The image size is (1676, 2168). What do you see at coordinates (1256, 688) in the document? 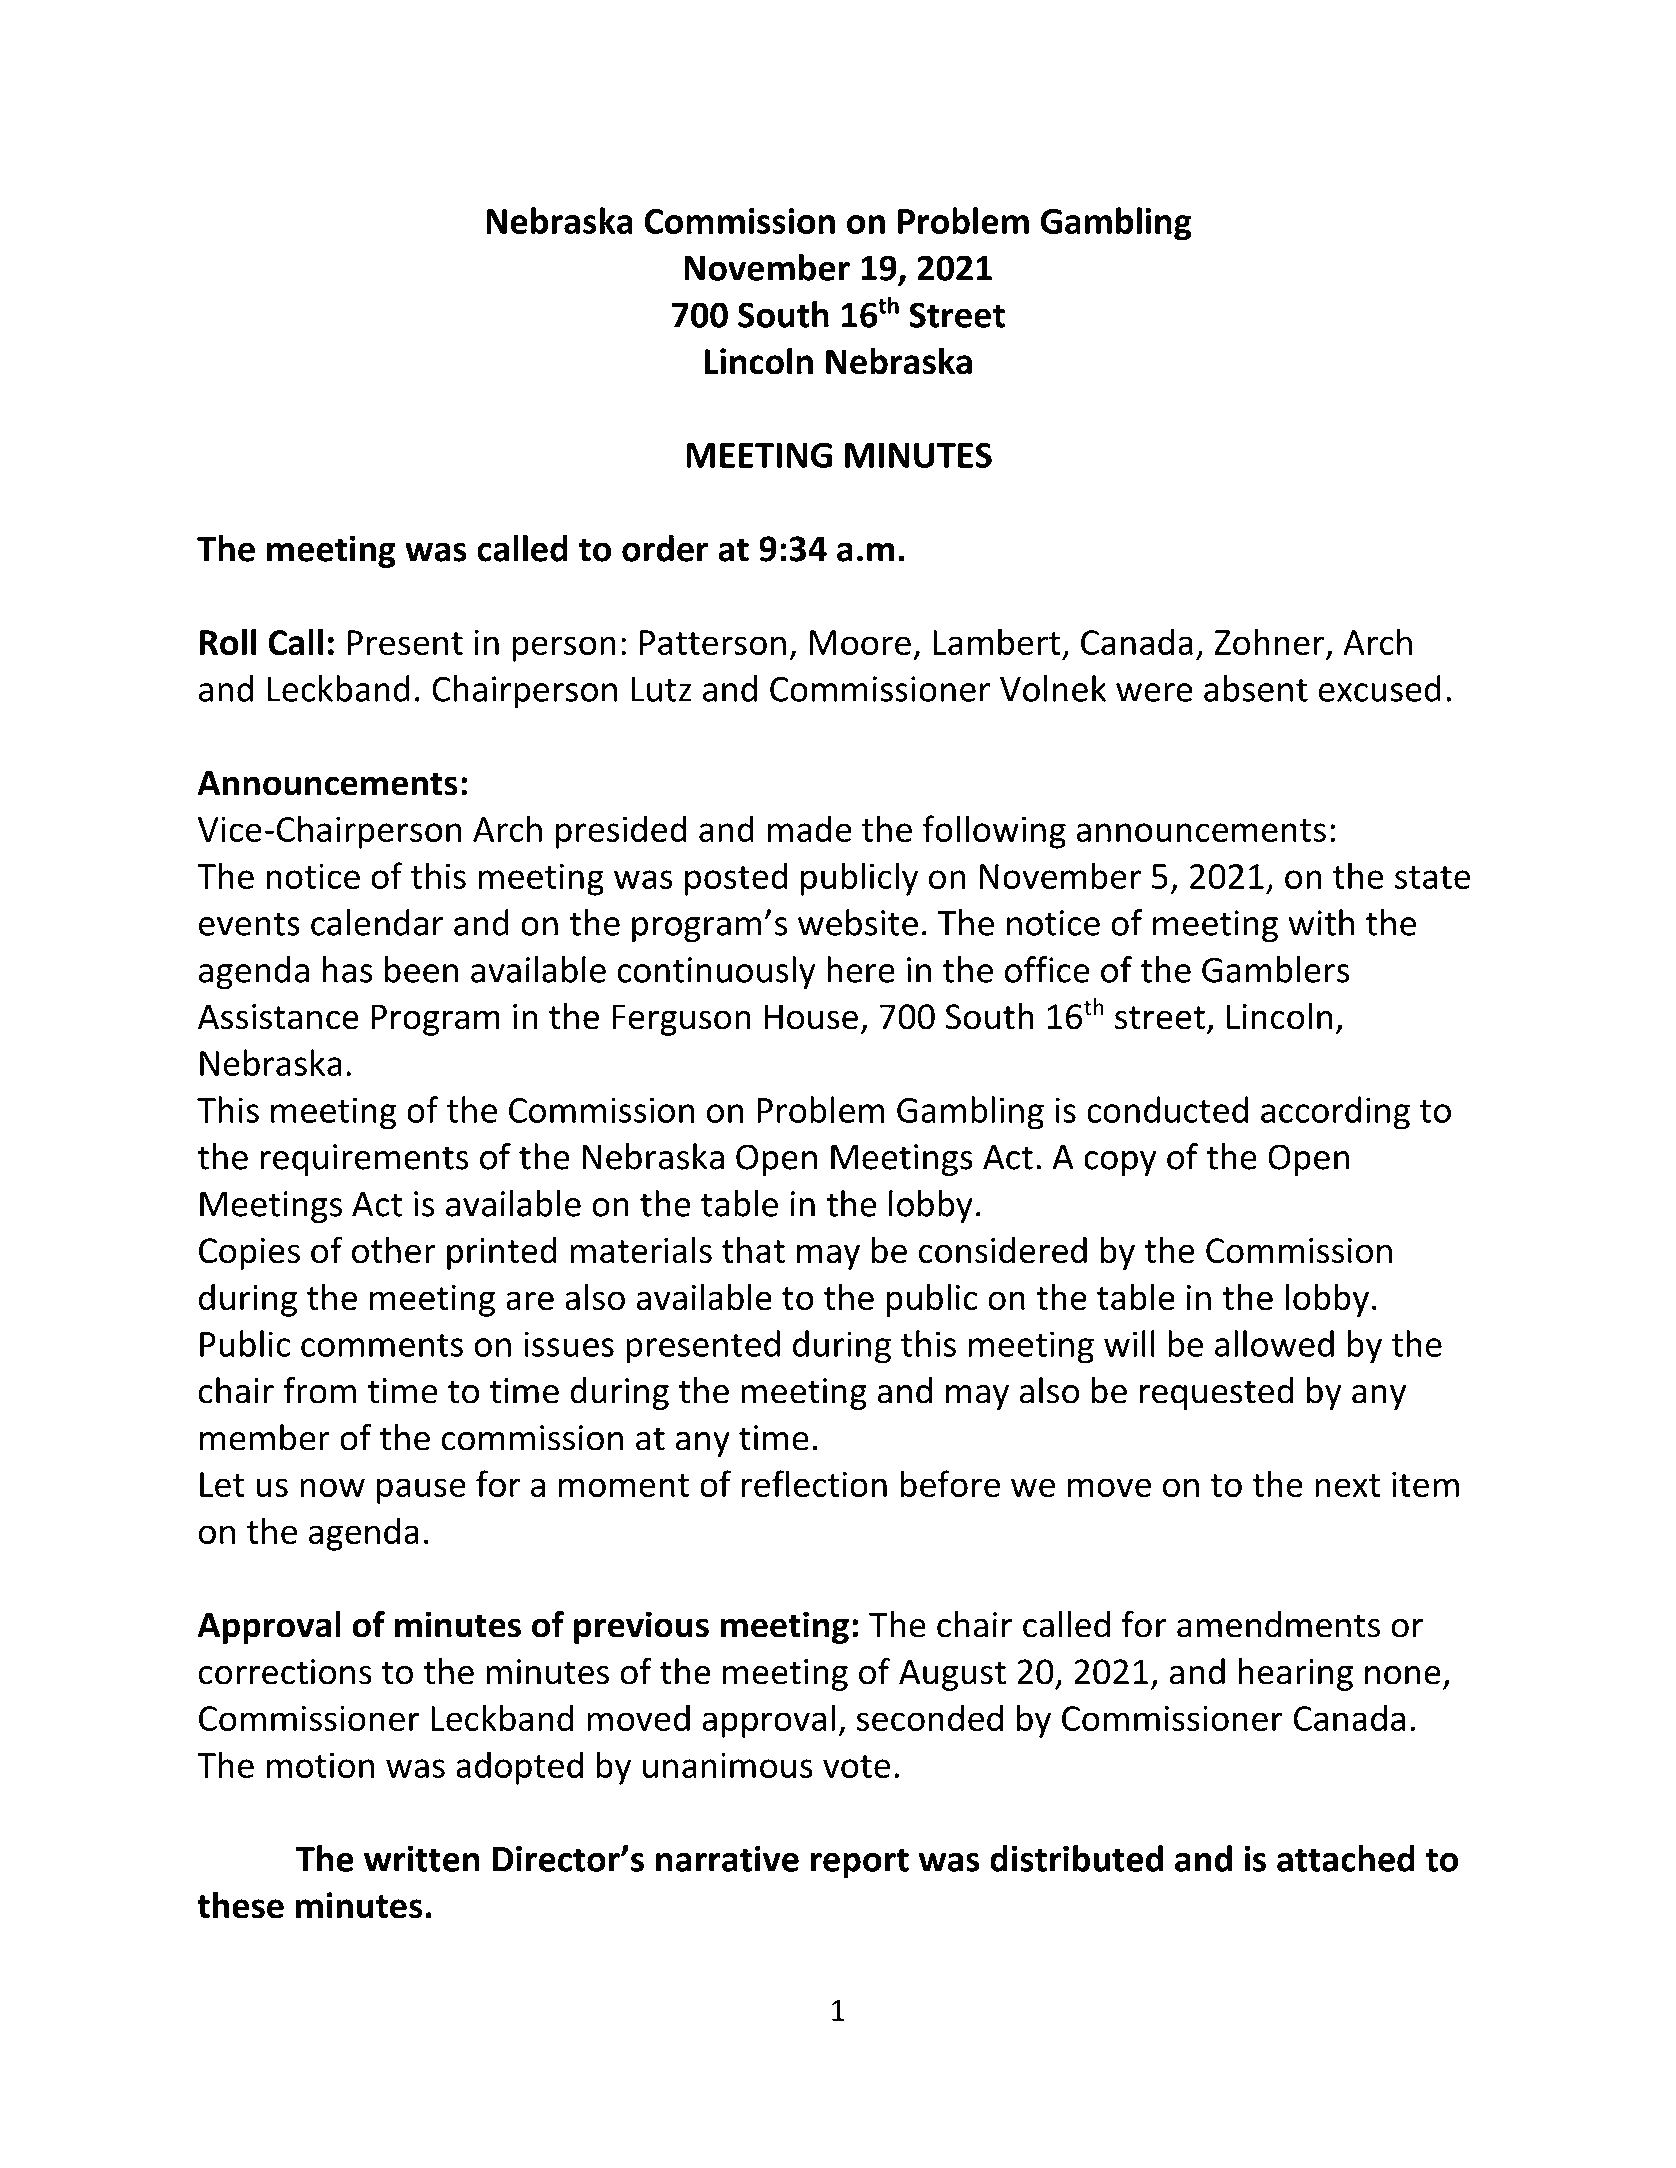
I see `absent` at bounding box center [1256, 688].
